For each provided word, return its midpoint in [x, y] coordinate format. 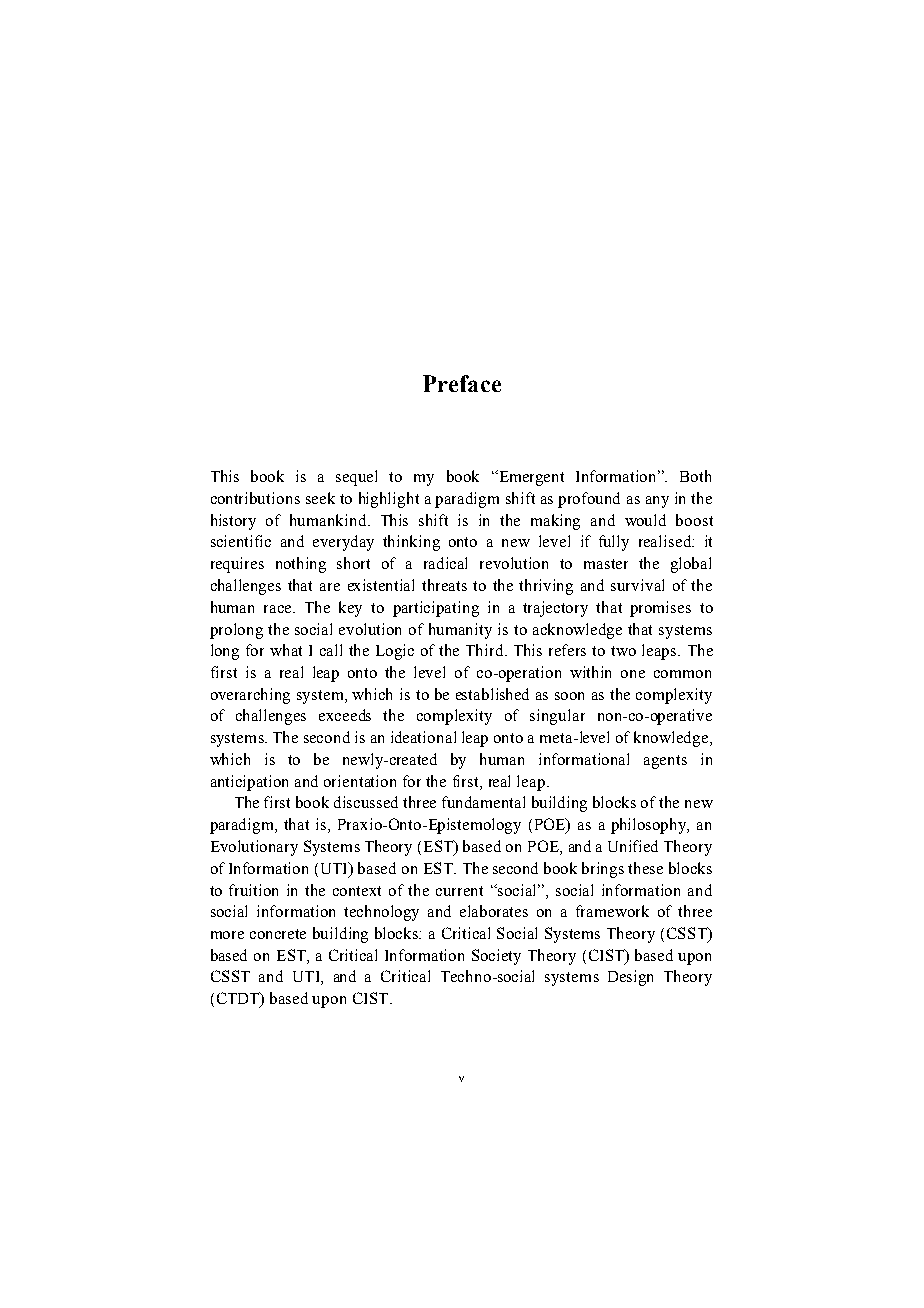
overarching [250, 696]
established [492, 694]
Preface [462, 383]
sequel [356, 478]
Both [695, 476]
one [633, 674]
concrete [278, 934]
